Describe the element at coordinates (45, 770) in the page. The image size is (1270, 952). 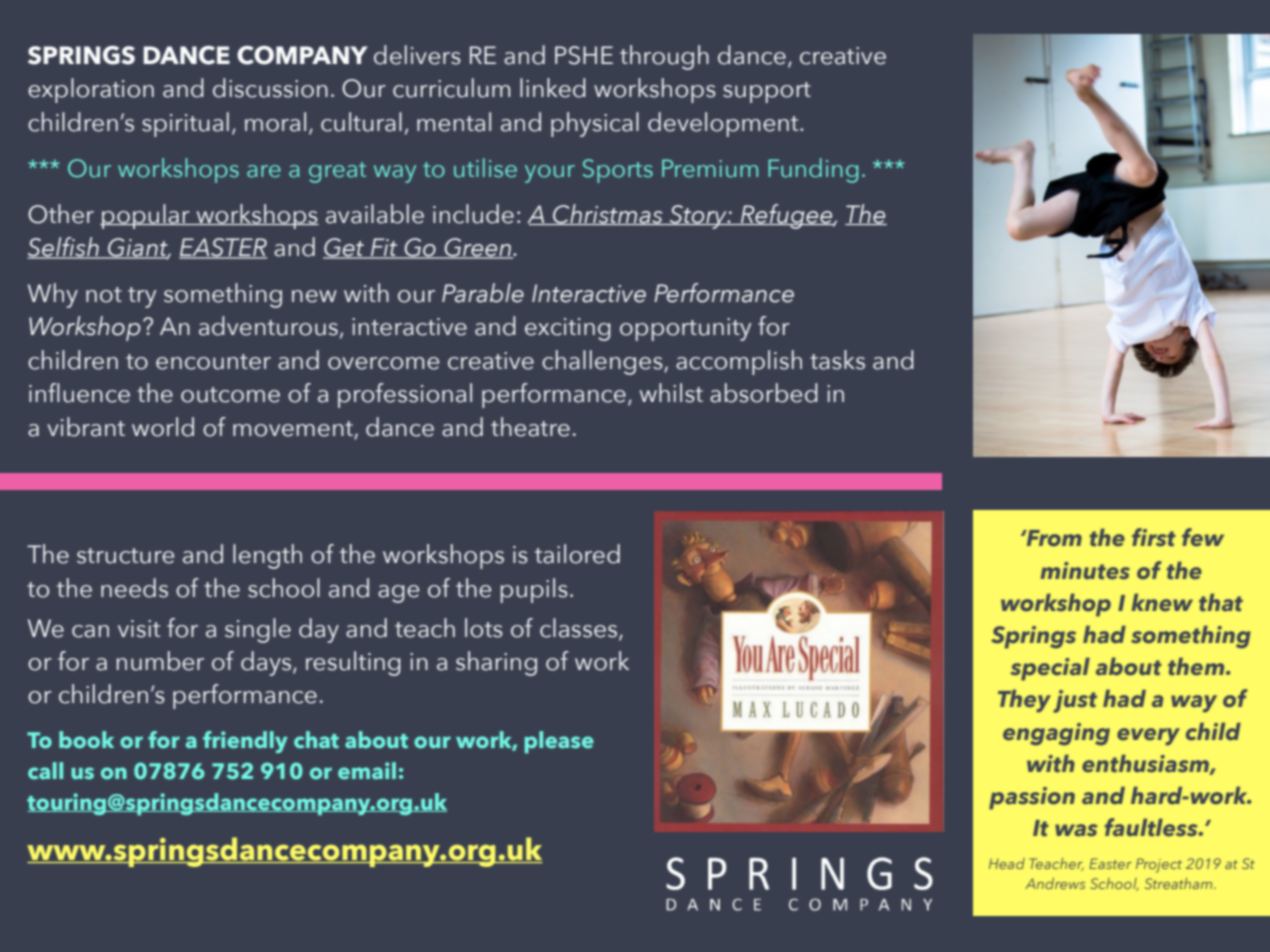
I see `call` at that location.
